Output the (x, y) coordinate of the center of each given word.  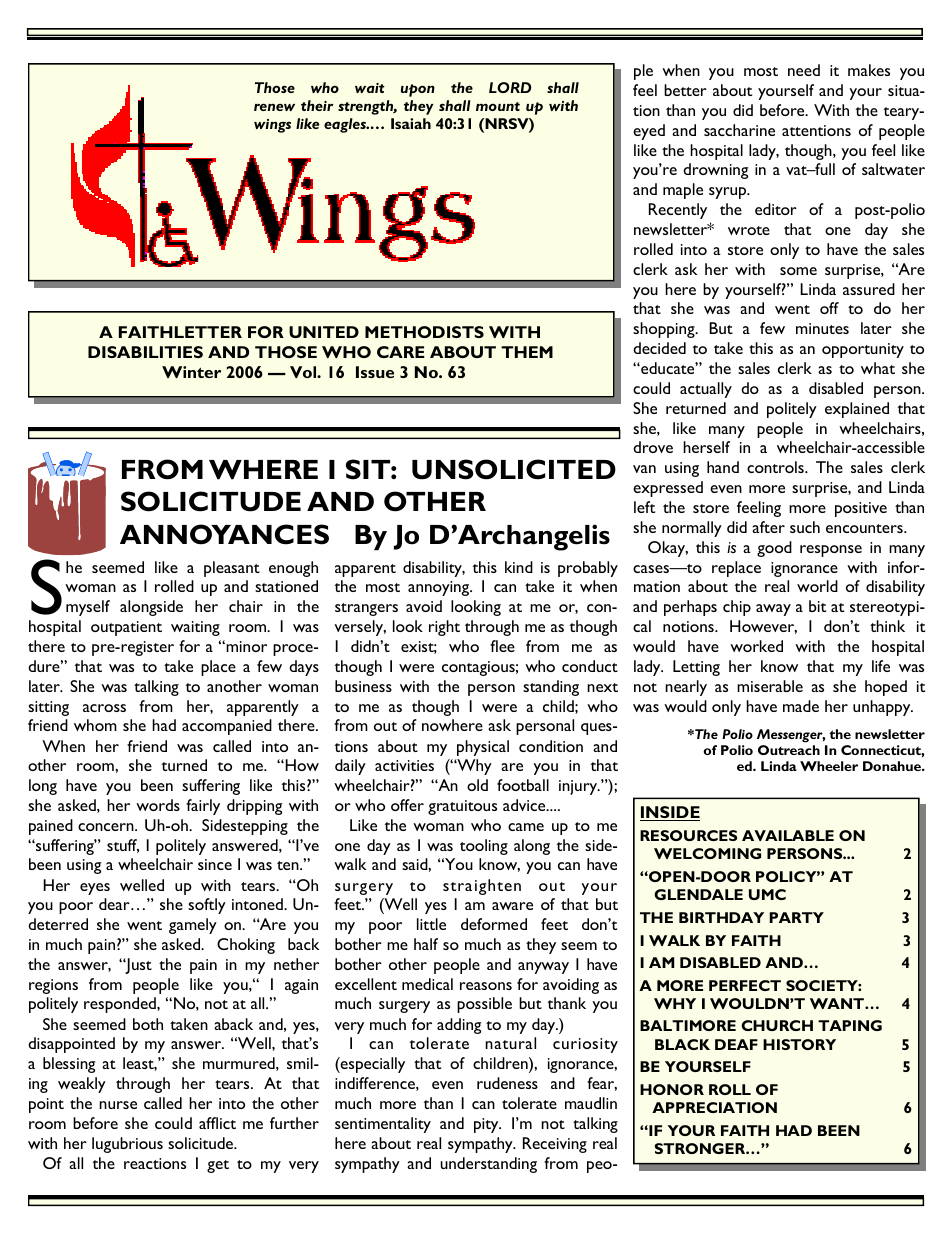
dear (115, 904)
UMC (767, 894)
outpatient (126, 628)
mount (498, 106)
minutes (822, 328)
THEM (527, 352)
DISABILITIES (145, 352)
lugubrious (127, 1145)
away (773, 610)
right (444, 628)
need (804, 70)
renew (274, 107)
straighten (482, 887)
